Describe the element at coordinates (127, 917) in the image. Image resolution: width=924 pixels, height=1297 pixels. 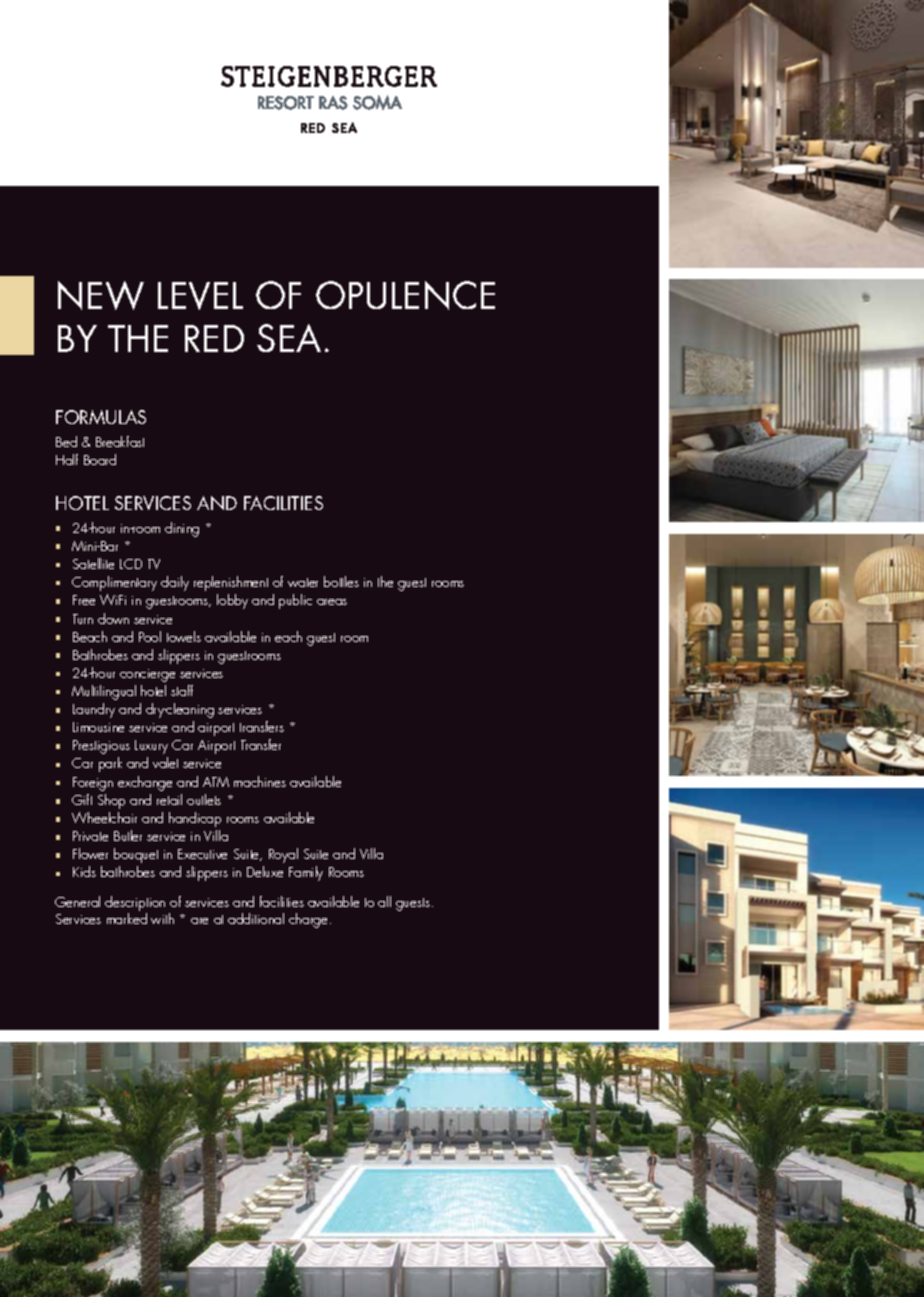
I see `marked` at that location.
